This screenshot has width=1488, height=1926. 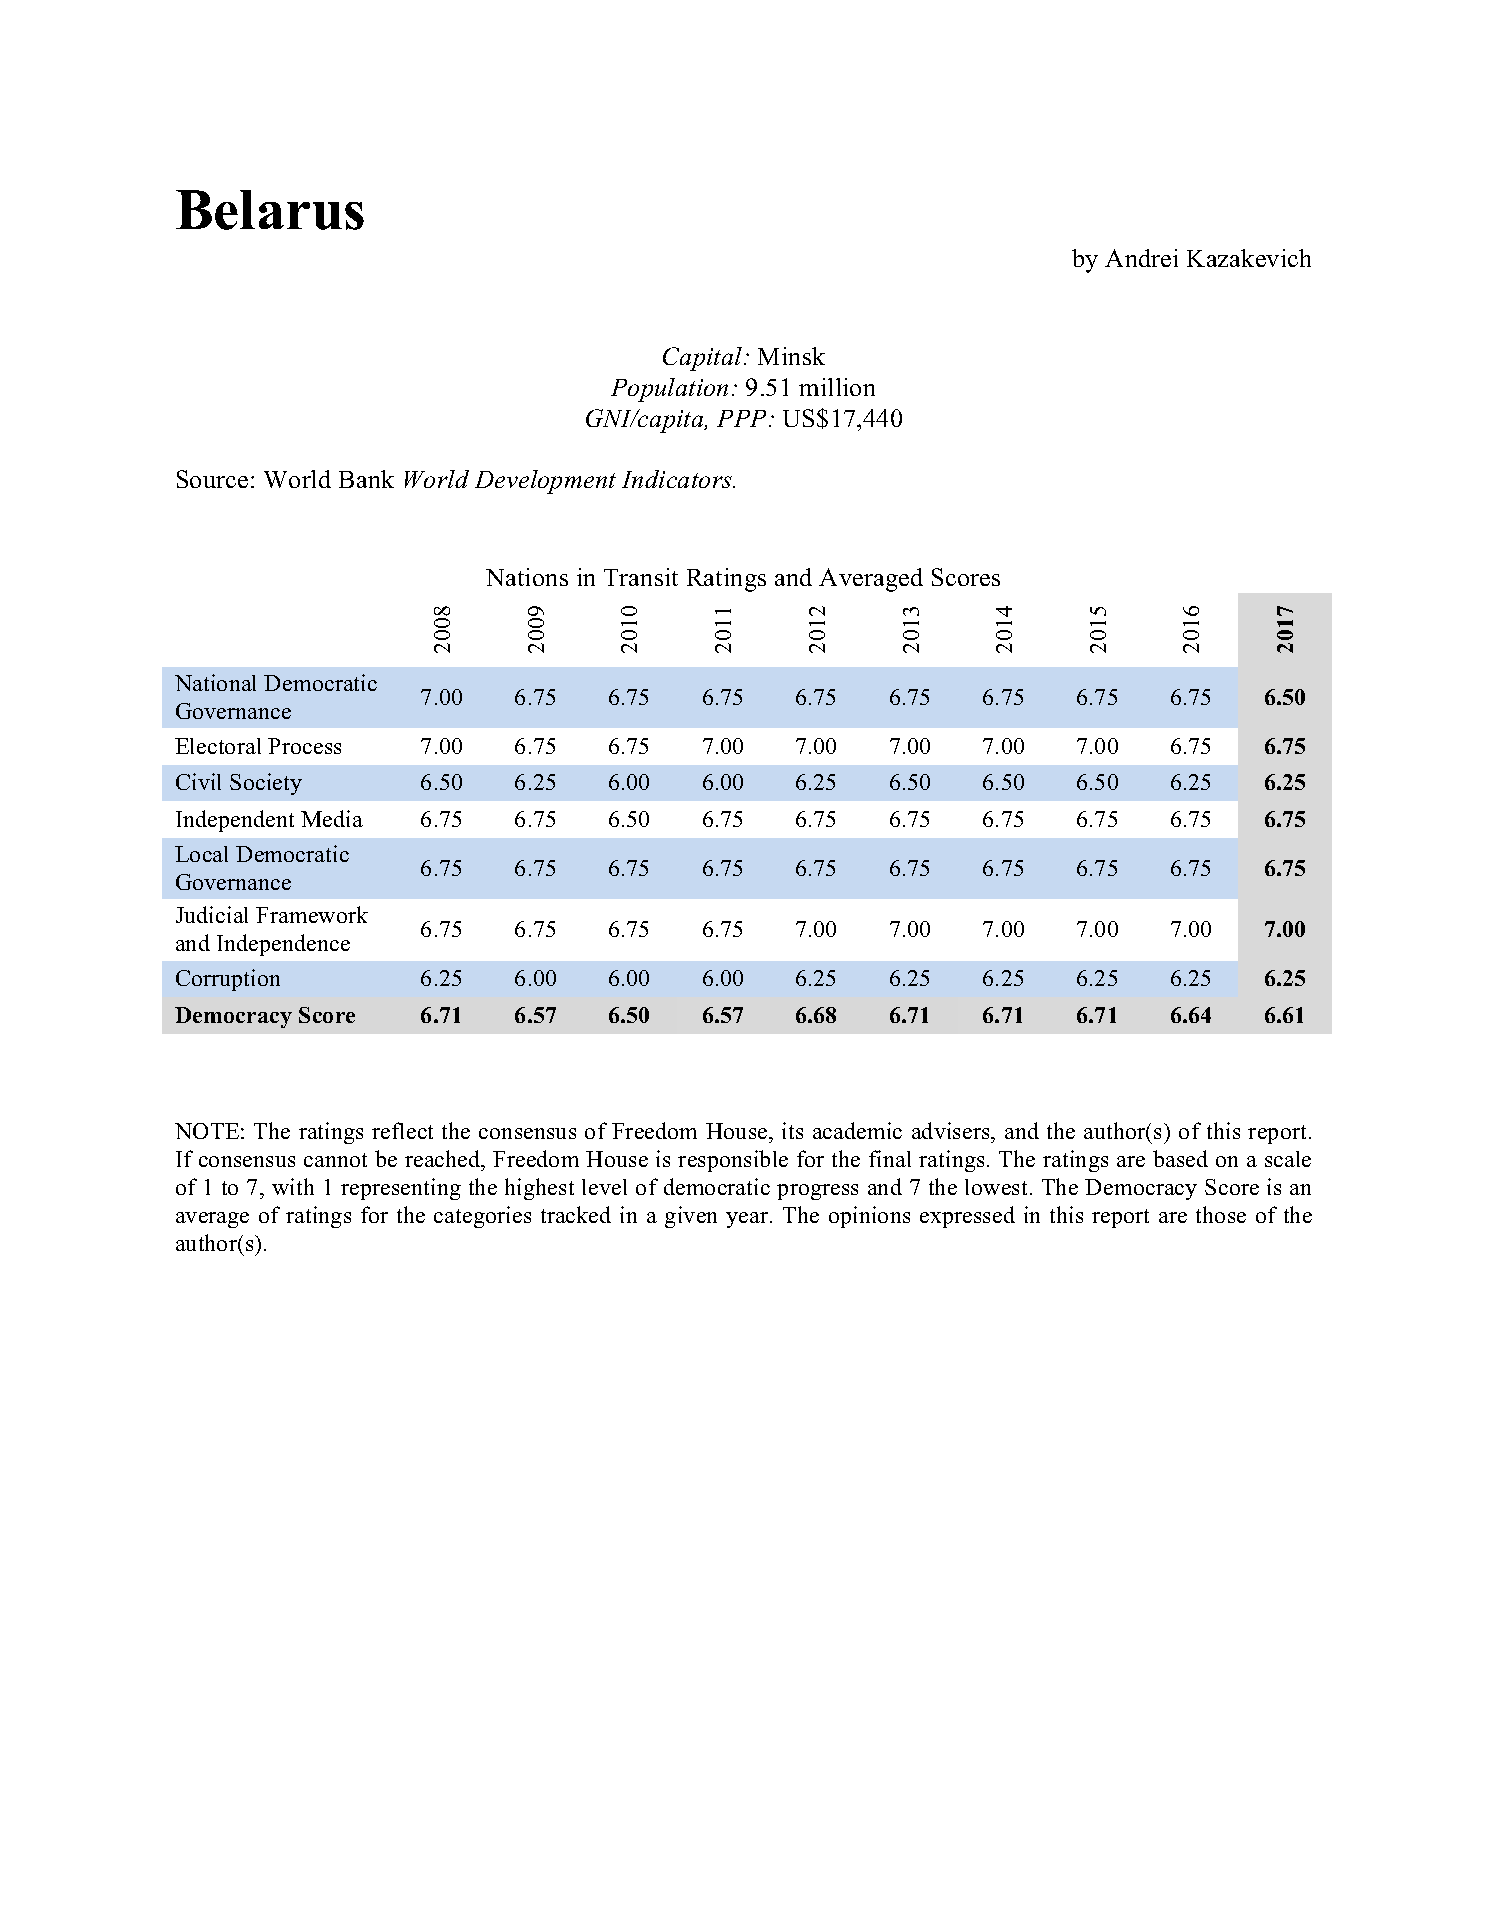 I want to click on Process, so click(x=304, y=746).
